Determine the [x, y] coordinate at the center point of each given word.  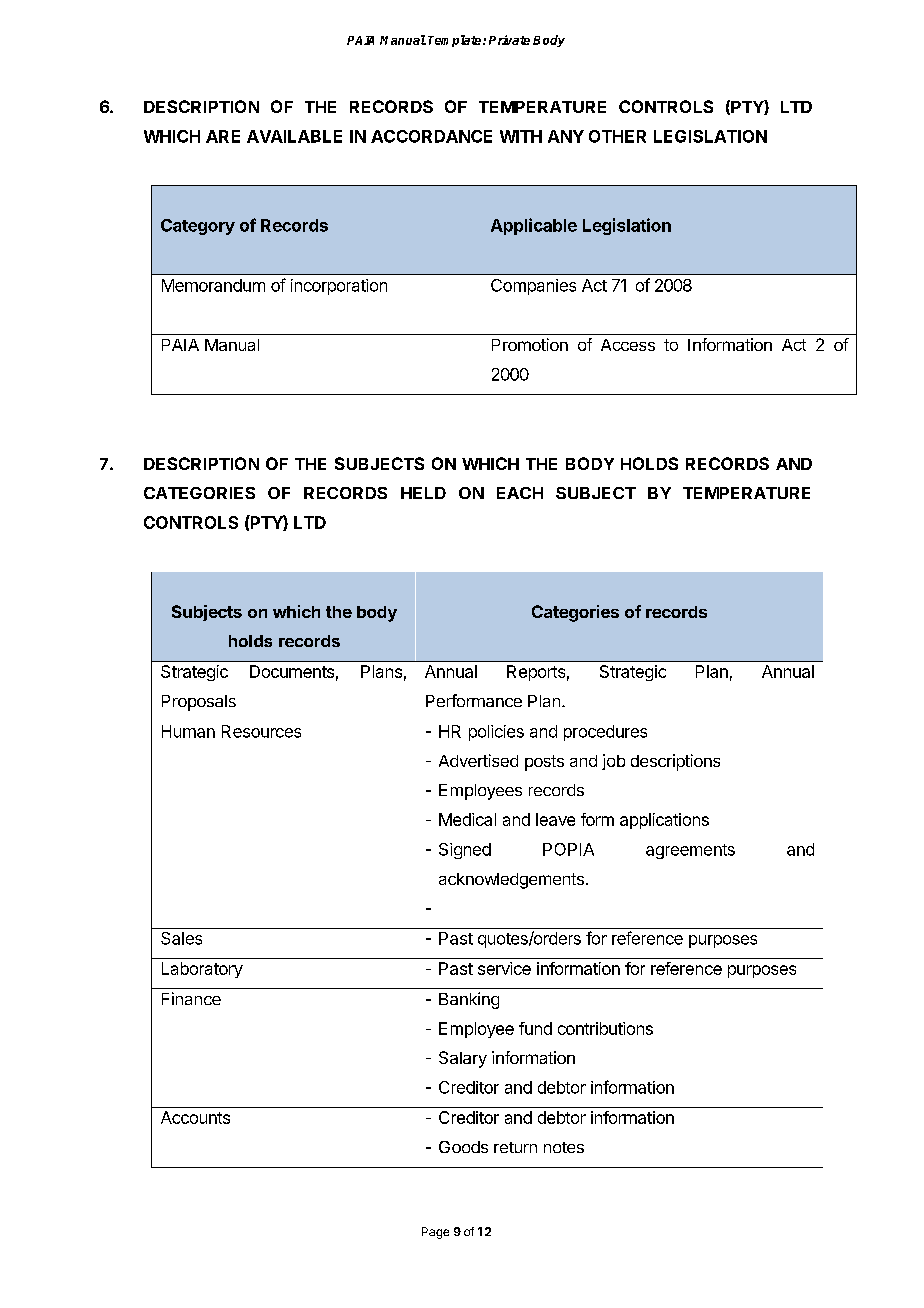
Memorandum [213, 285]
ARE [223, 136]
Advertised [478, 760]
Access [628, 345]
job [613, 762]
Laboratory [202, 970]
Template [456, 41]
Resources [261, 731]
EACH [520, 493]
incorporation [339, 287]
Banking [469, 1000]
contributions [605, 1028]
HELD [423, 493]
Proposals [199, 703]
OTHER [617, 136]
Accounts [195, 1117]
